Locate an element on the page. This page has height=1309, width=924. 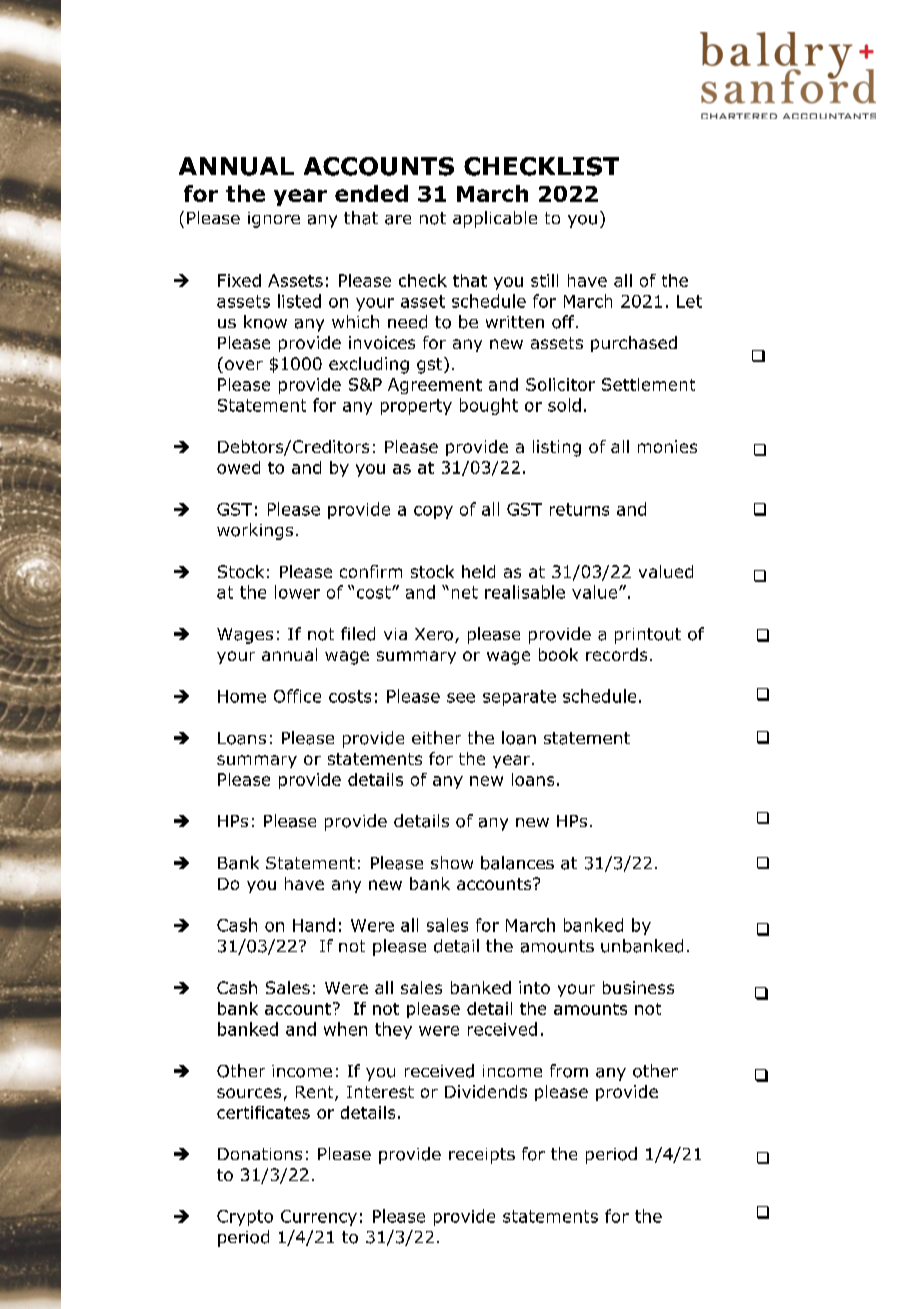
Hand is located at coordinates (314, 925).
